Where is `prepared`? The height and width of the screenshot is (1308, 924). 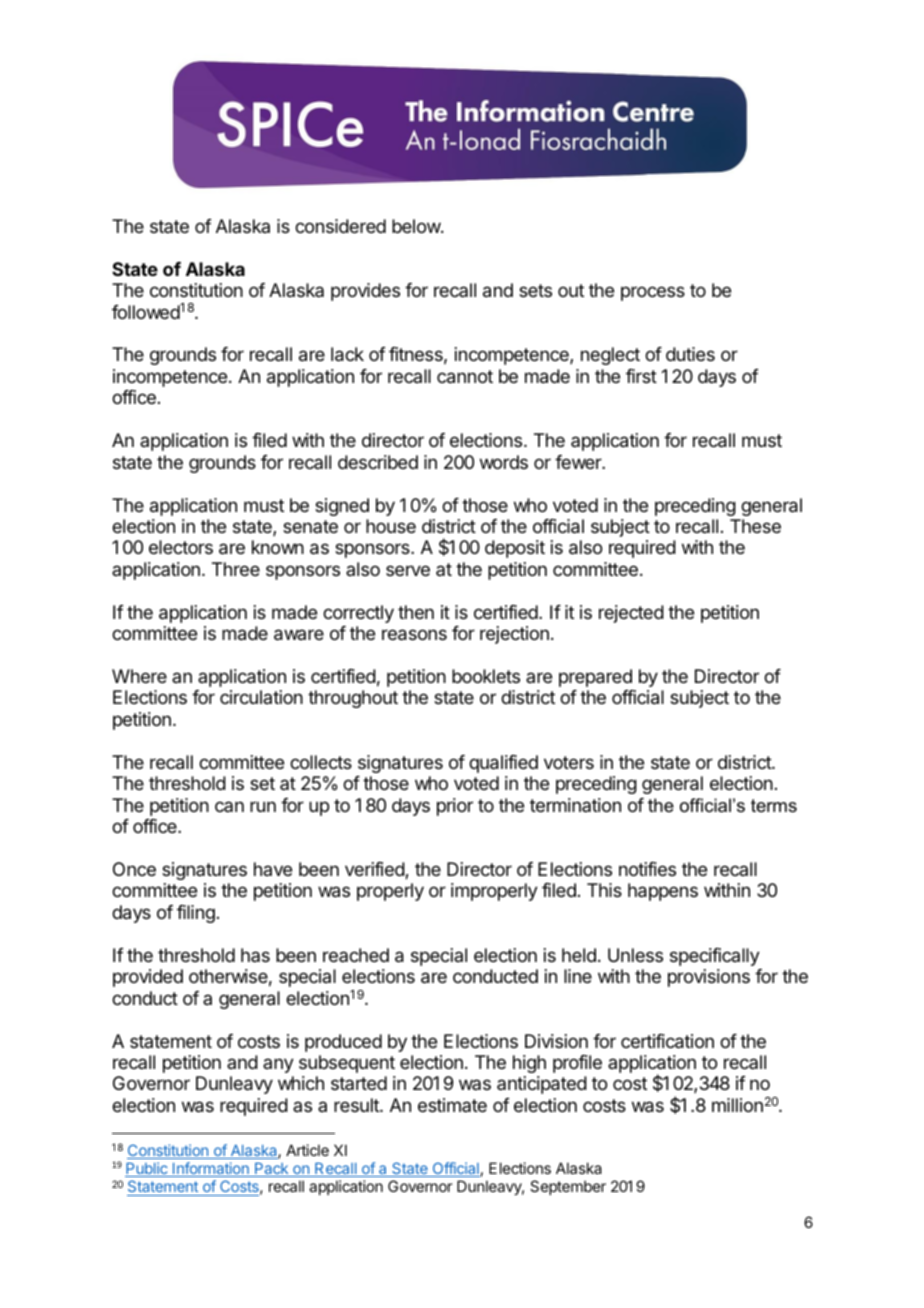 prepared is located at coordinates (595, 678).
